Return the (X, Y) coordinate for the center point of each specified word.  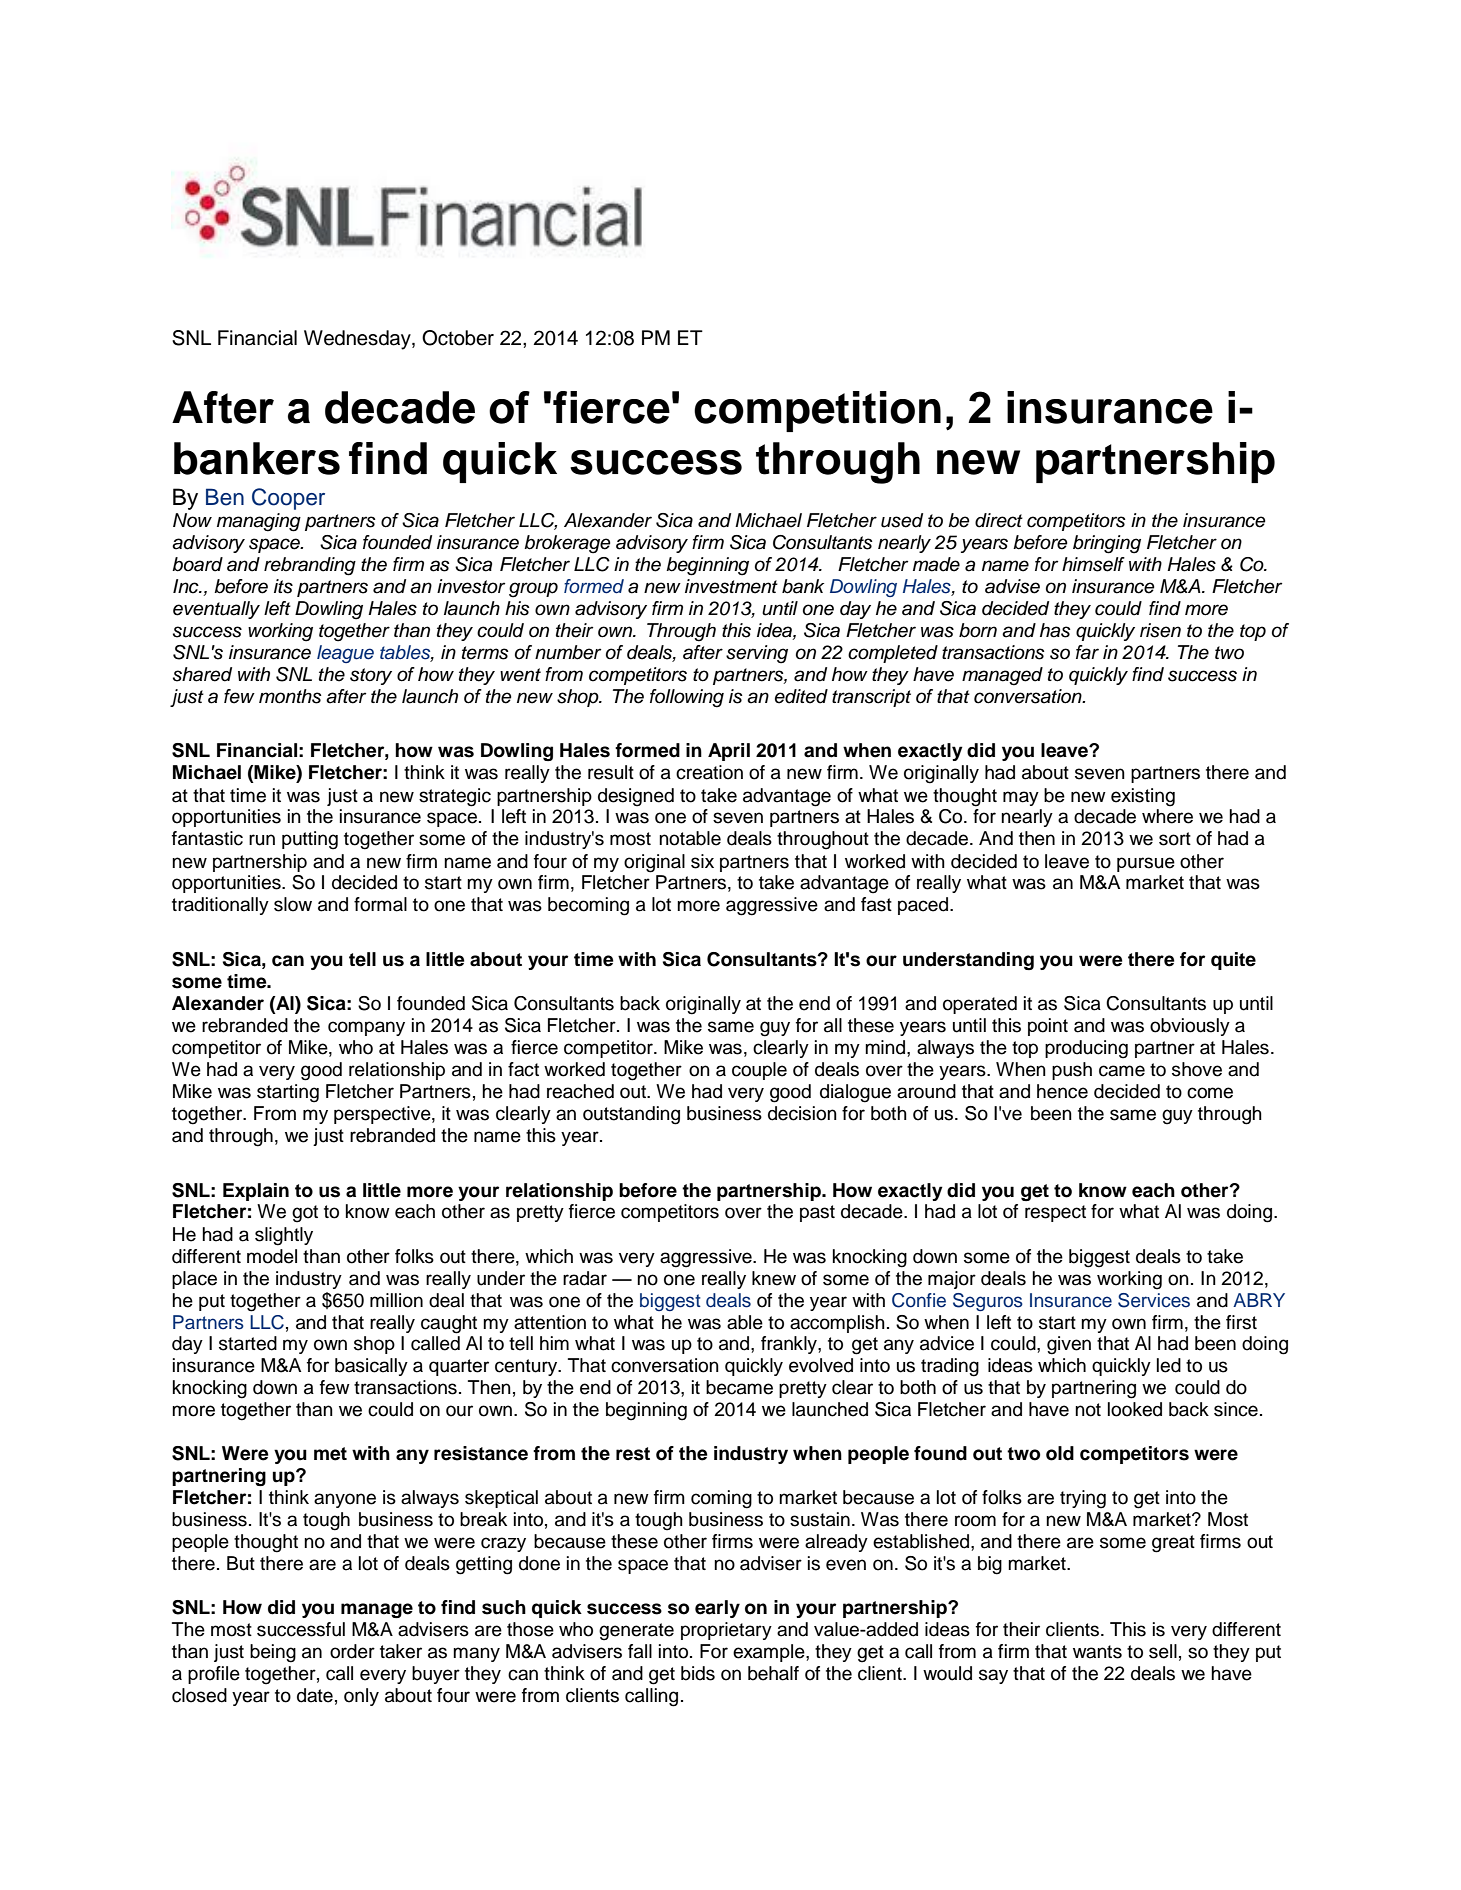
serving (757, 654)
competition (817, 411)
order (352, 1651)
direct (999, 520)
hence (1062, 1091)
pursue (1146, 864)
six (702, 861)
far (1087, 652)
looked (1135, 1409)
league (345, 654)
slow (293, 904)
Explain (256, 1192)
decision (802, 1113)
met (330, 1454)
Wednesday (358, 340)
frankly (790, 1345)
